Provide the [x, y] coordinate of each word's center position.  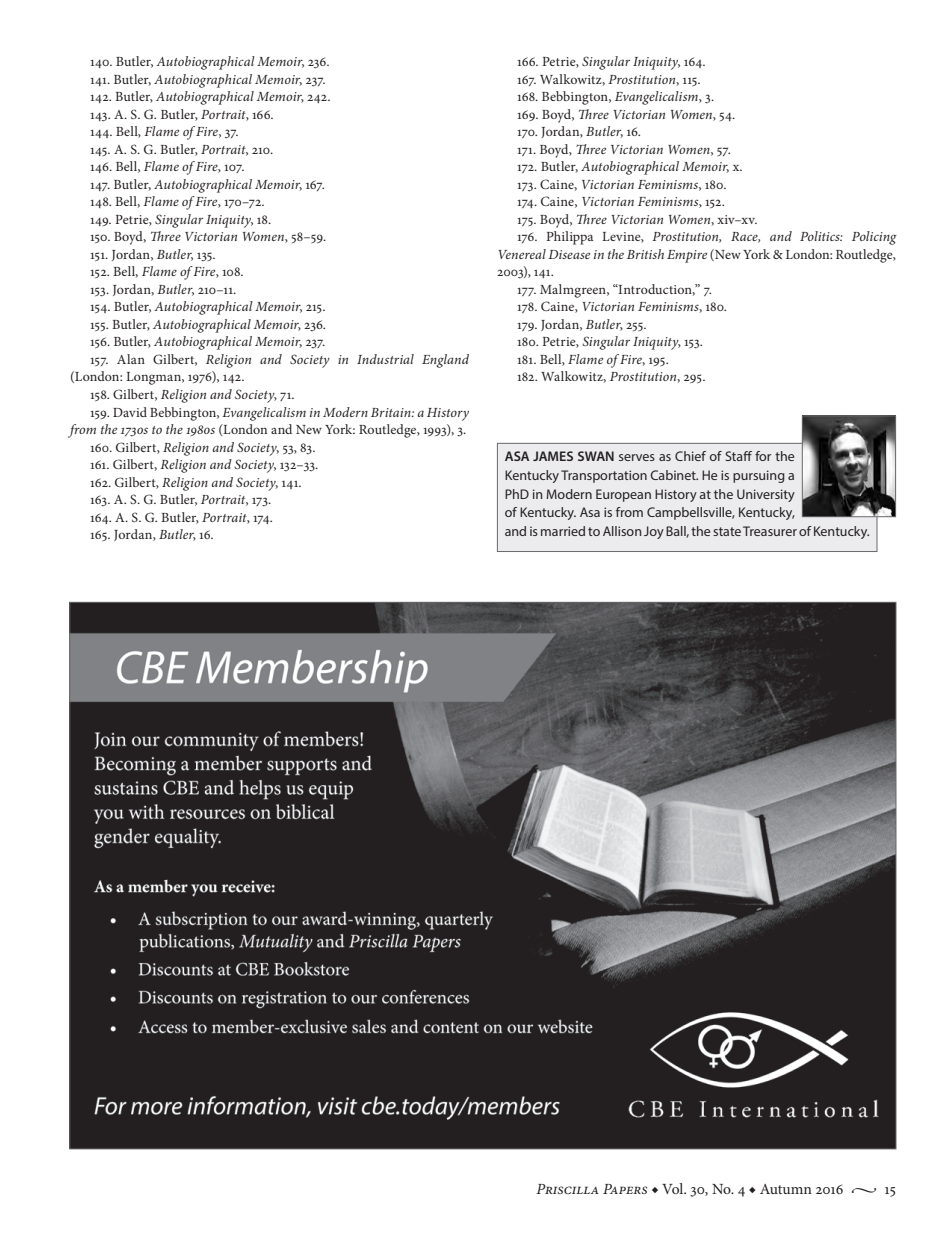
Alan [131, 359]
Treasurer [770, 531]
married [563, 531]
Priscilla [567, 1189]
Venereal [522, 254]
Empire [687, 256]
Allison [622, 531]
